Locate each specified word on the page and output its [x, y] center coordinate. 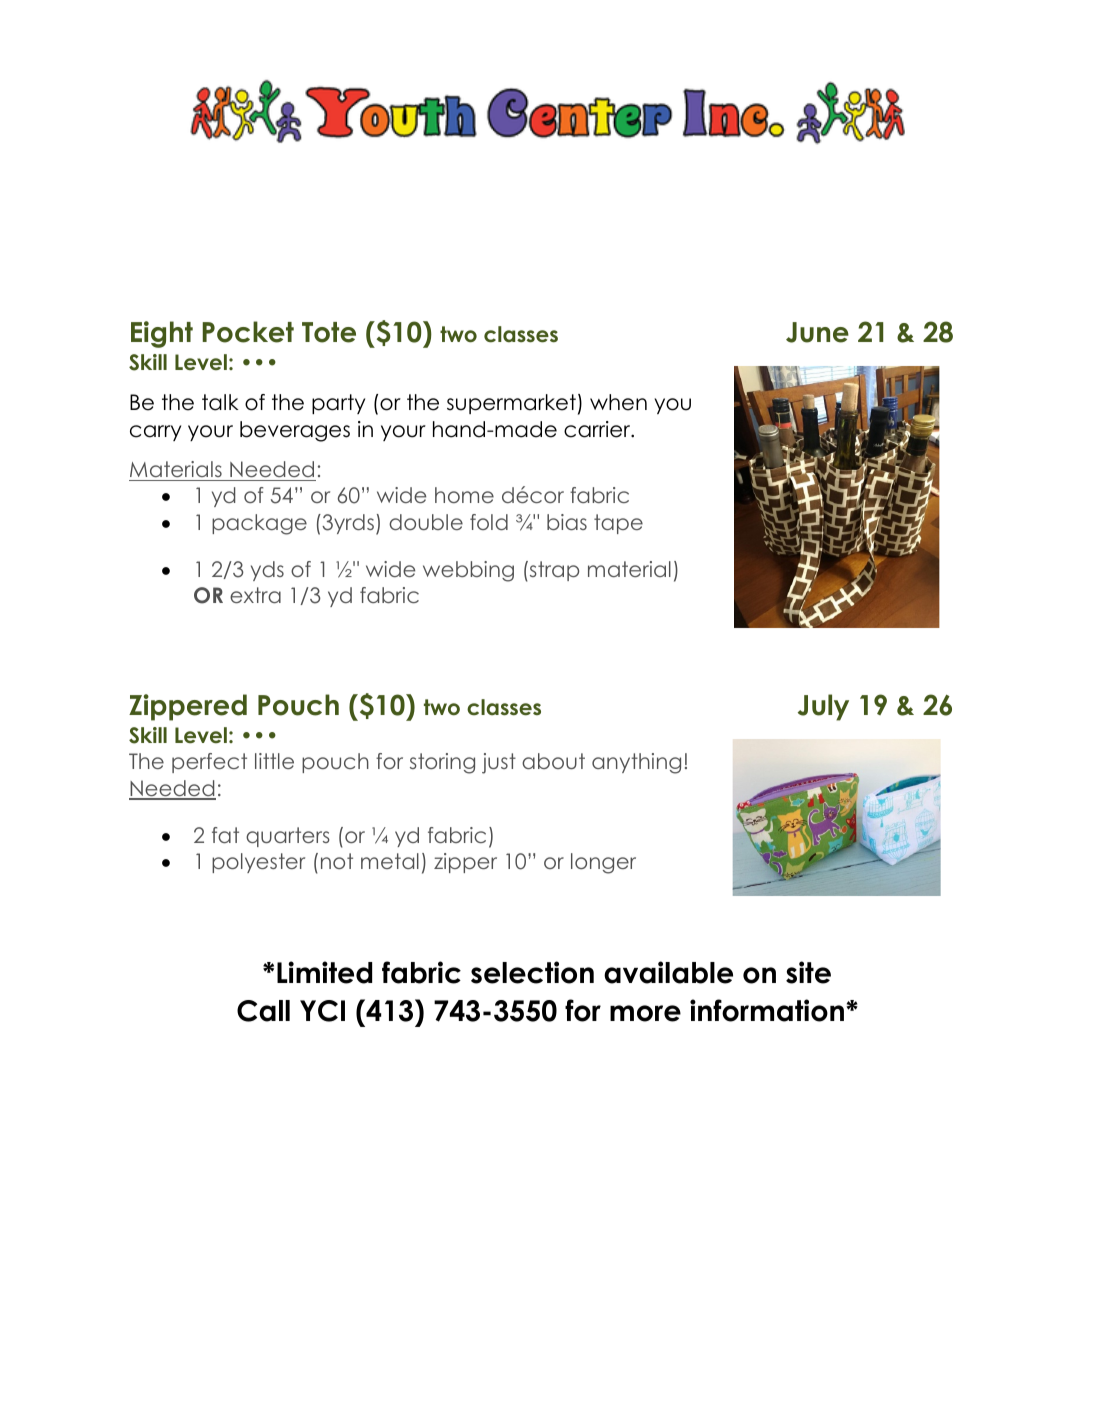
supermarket [511, 404]
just [499, 763]
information [768, 1010]
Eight [162, 334]
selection [532, 972]
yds [267, 571]
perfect [209, 763]
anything [636, 763]
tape [618, 524]
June [817, 332]
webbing [468, 571]
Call [263, 1011]
